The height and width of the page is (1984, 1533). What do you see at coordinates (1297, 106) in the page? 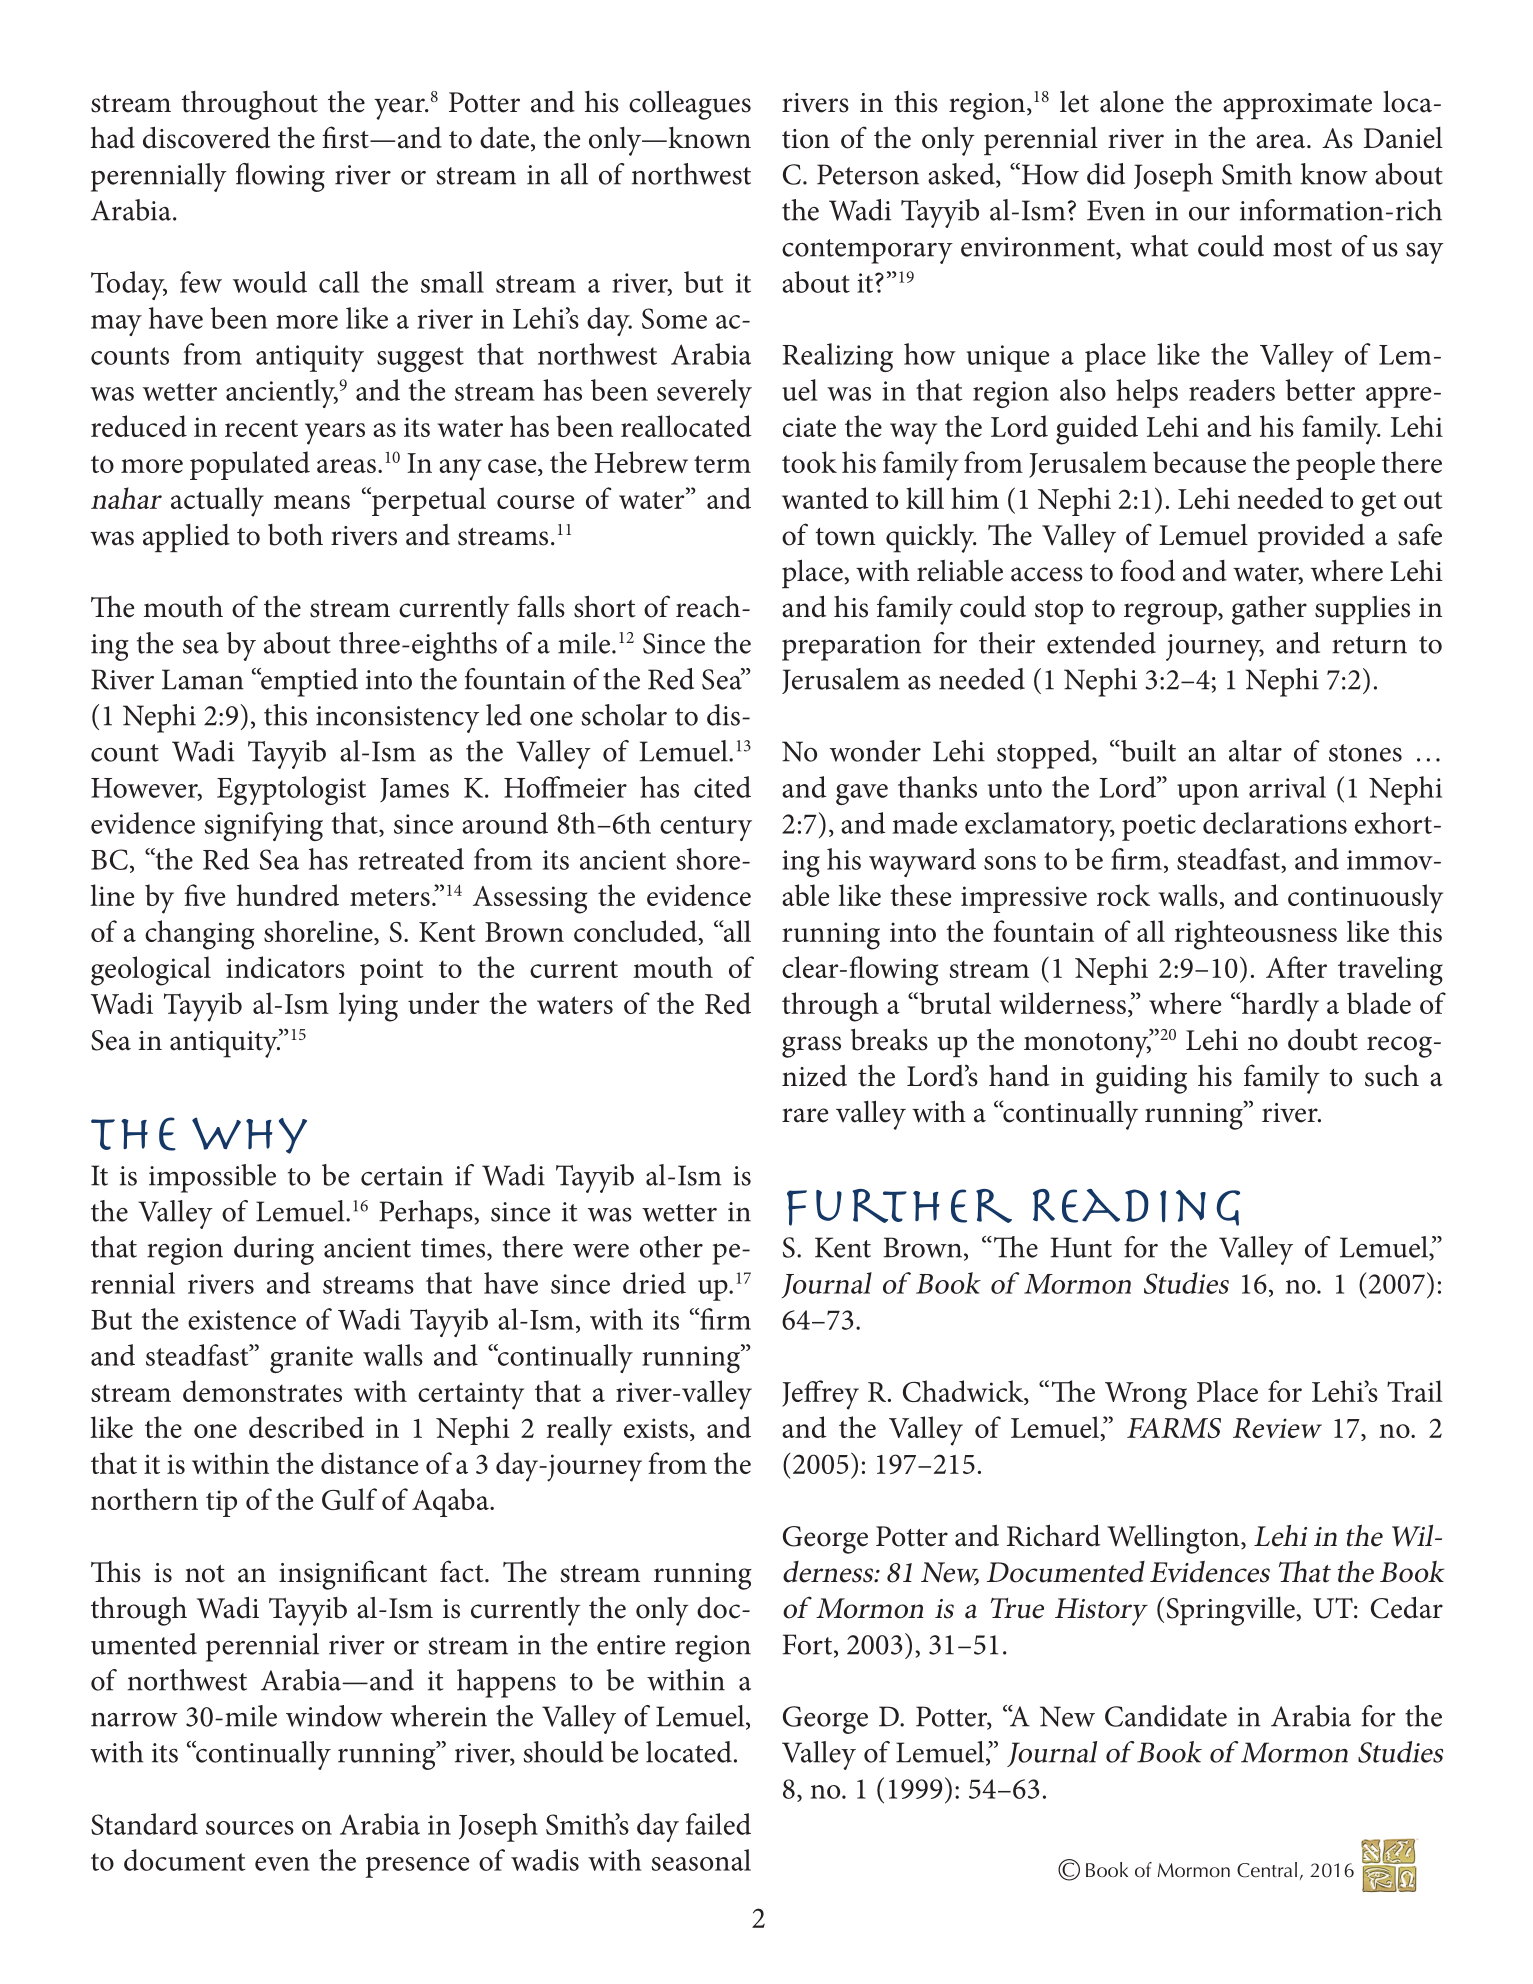
I see `approximate` at bounding box center [1297, 106].
